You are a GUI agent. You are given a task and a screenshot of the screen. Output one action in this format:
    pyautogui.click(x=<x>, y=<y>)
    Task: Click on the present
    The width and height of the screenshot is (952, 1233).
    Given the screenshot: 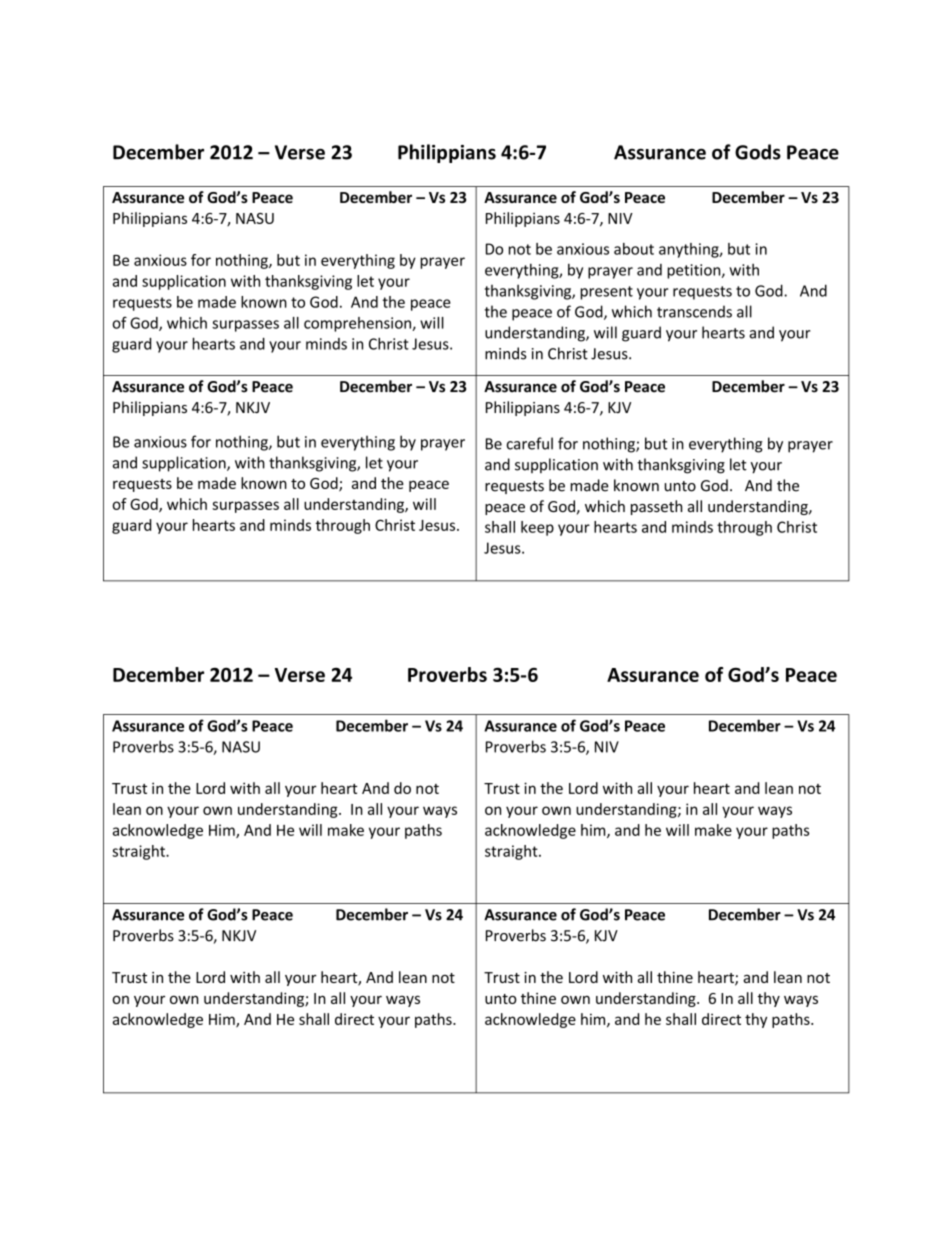 What is the action you would take?
    pyautogui.click(x=606, y=293)
